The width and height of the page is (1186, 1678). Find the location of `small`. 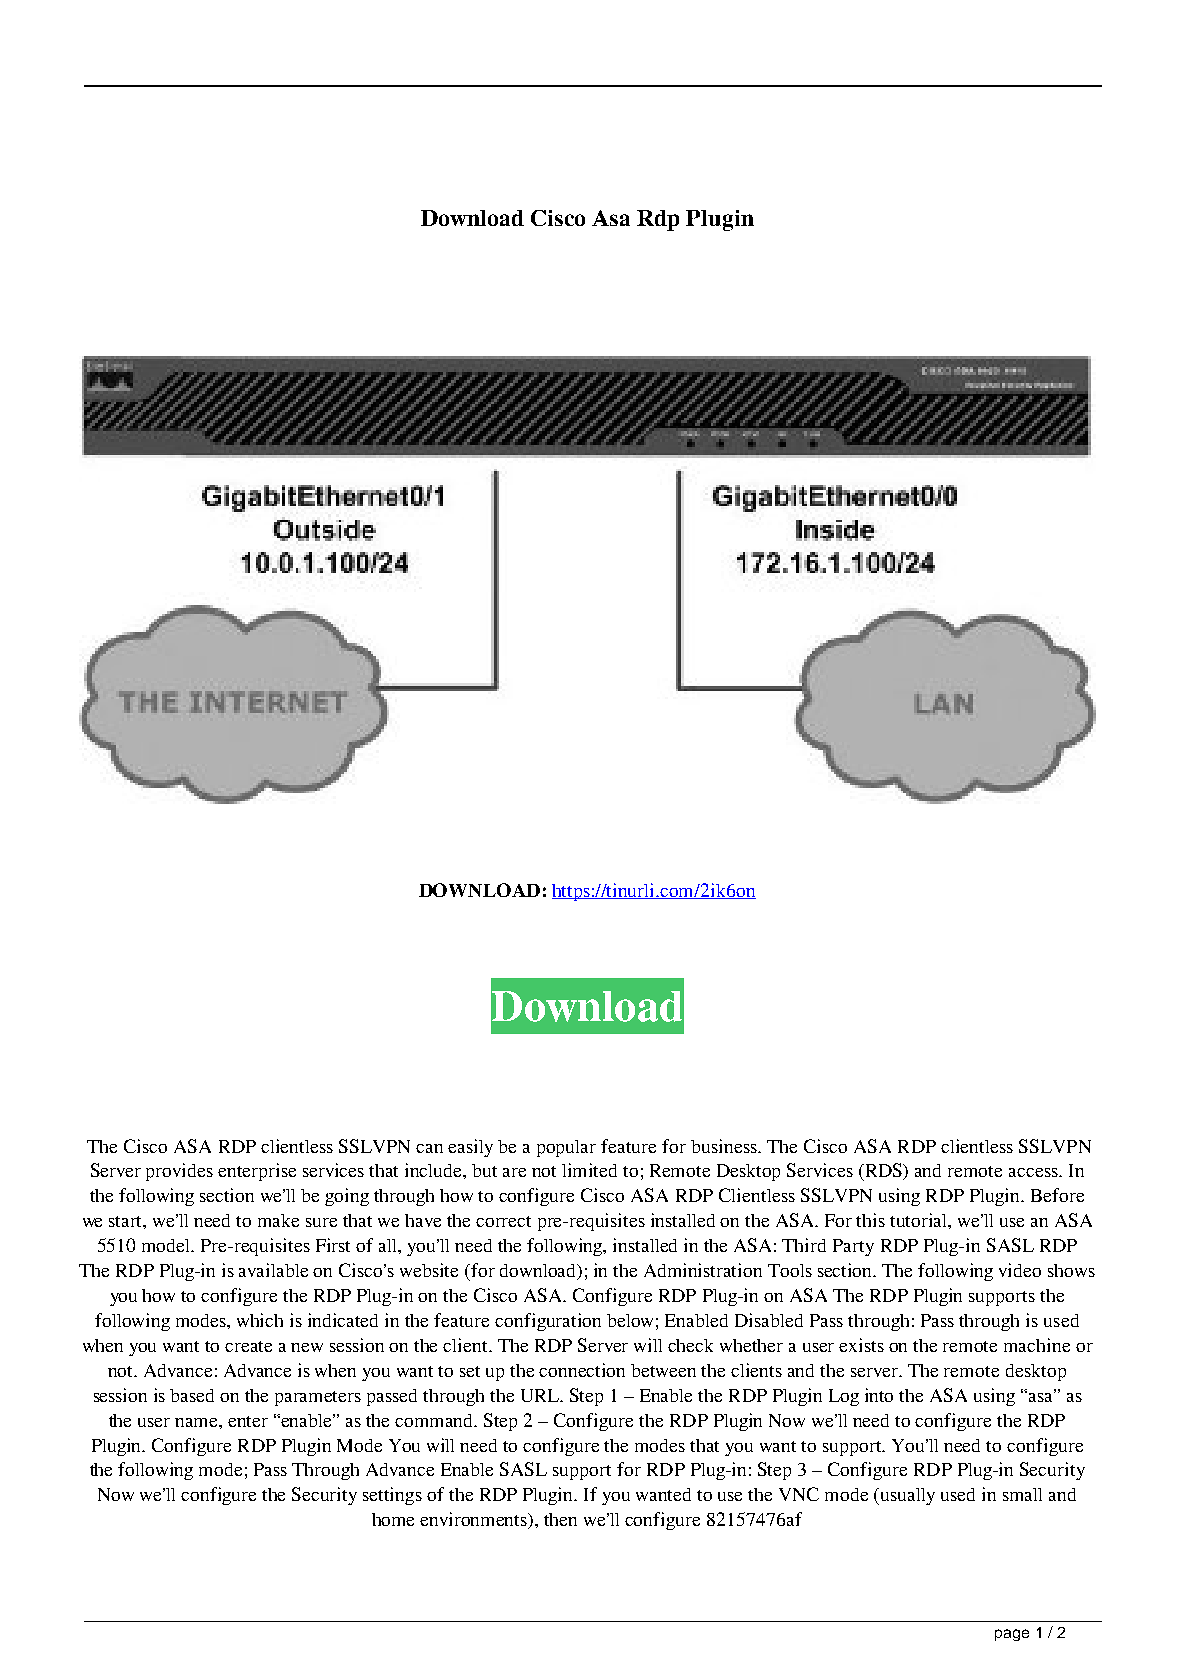

small is located at coordinates (1022, 1494).
